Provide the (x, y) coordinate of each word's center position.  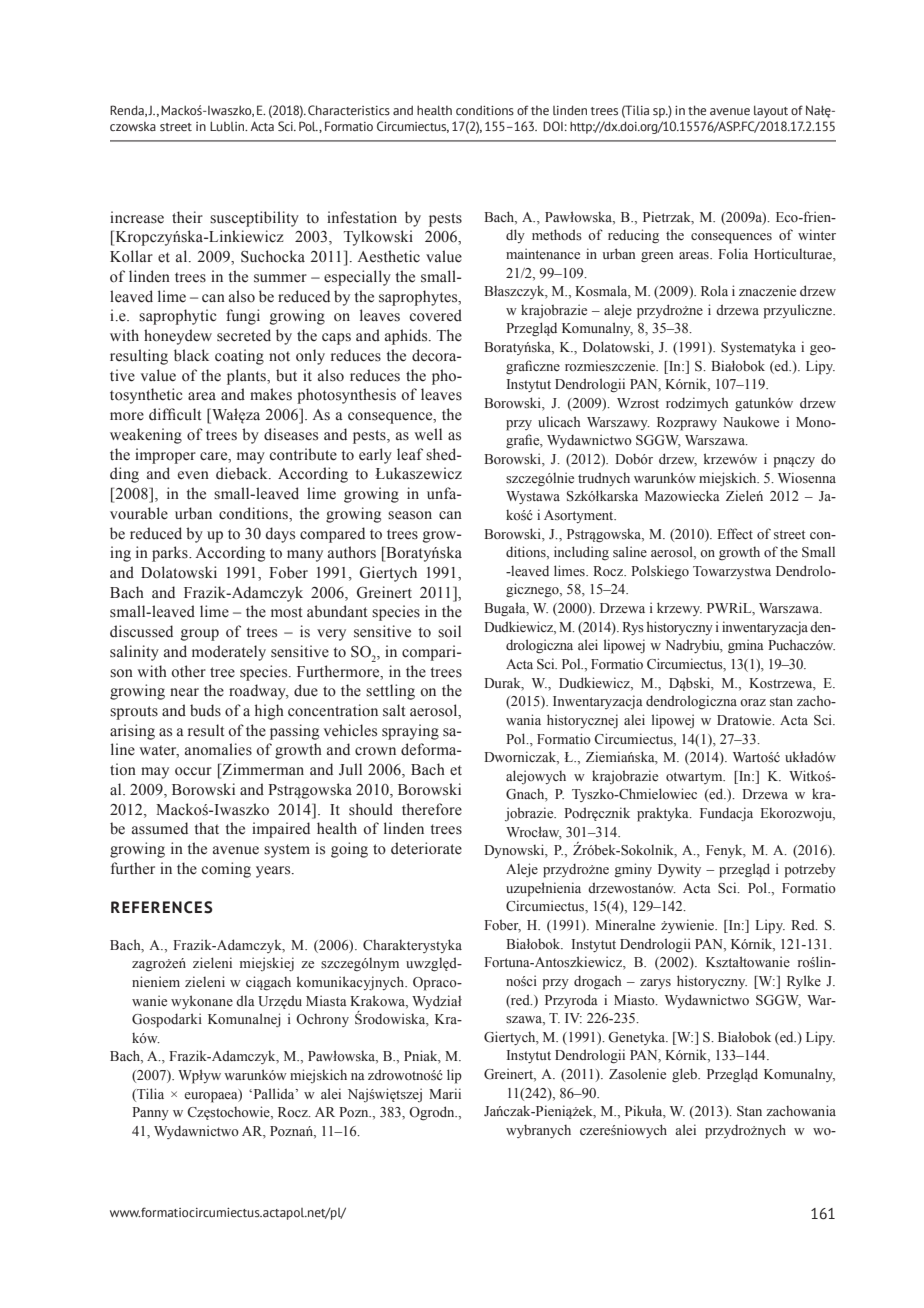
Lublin (228, 126)
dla (245, 1000)
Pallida (274, 1093)
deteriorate (426, 848)
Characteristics (349, 110)
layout (771, 111)
